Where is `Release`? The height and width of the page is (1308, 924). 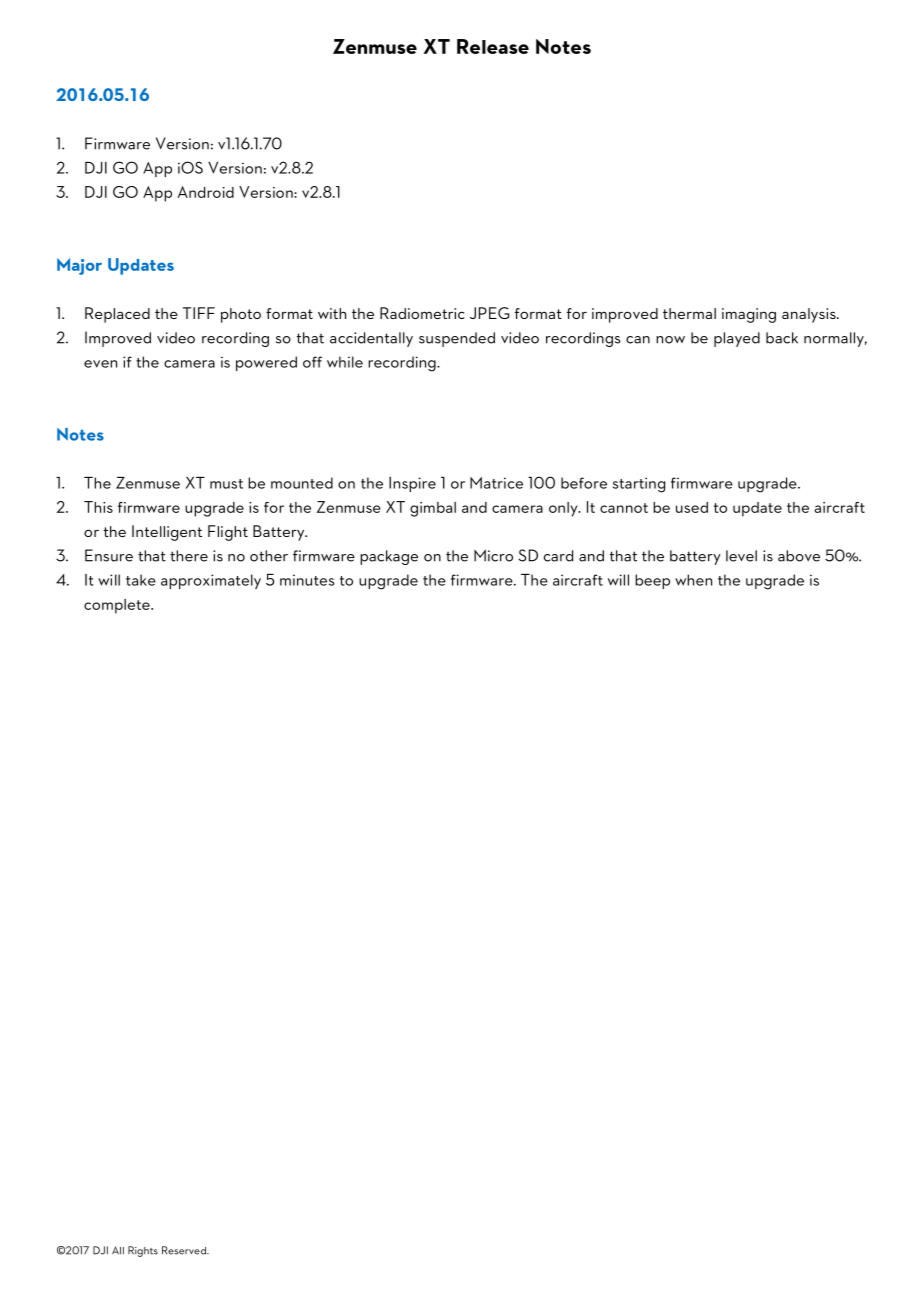 Release is located at coordinates (493, 46).
